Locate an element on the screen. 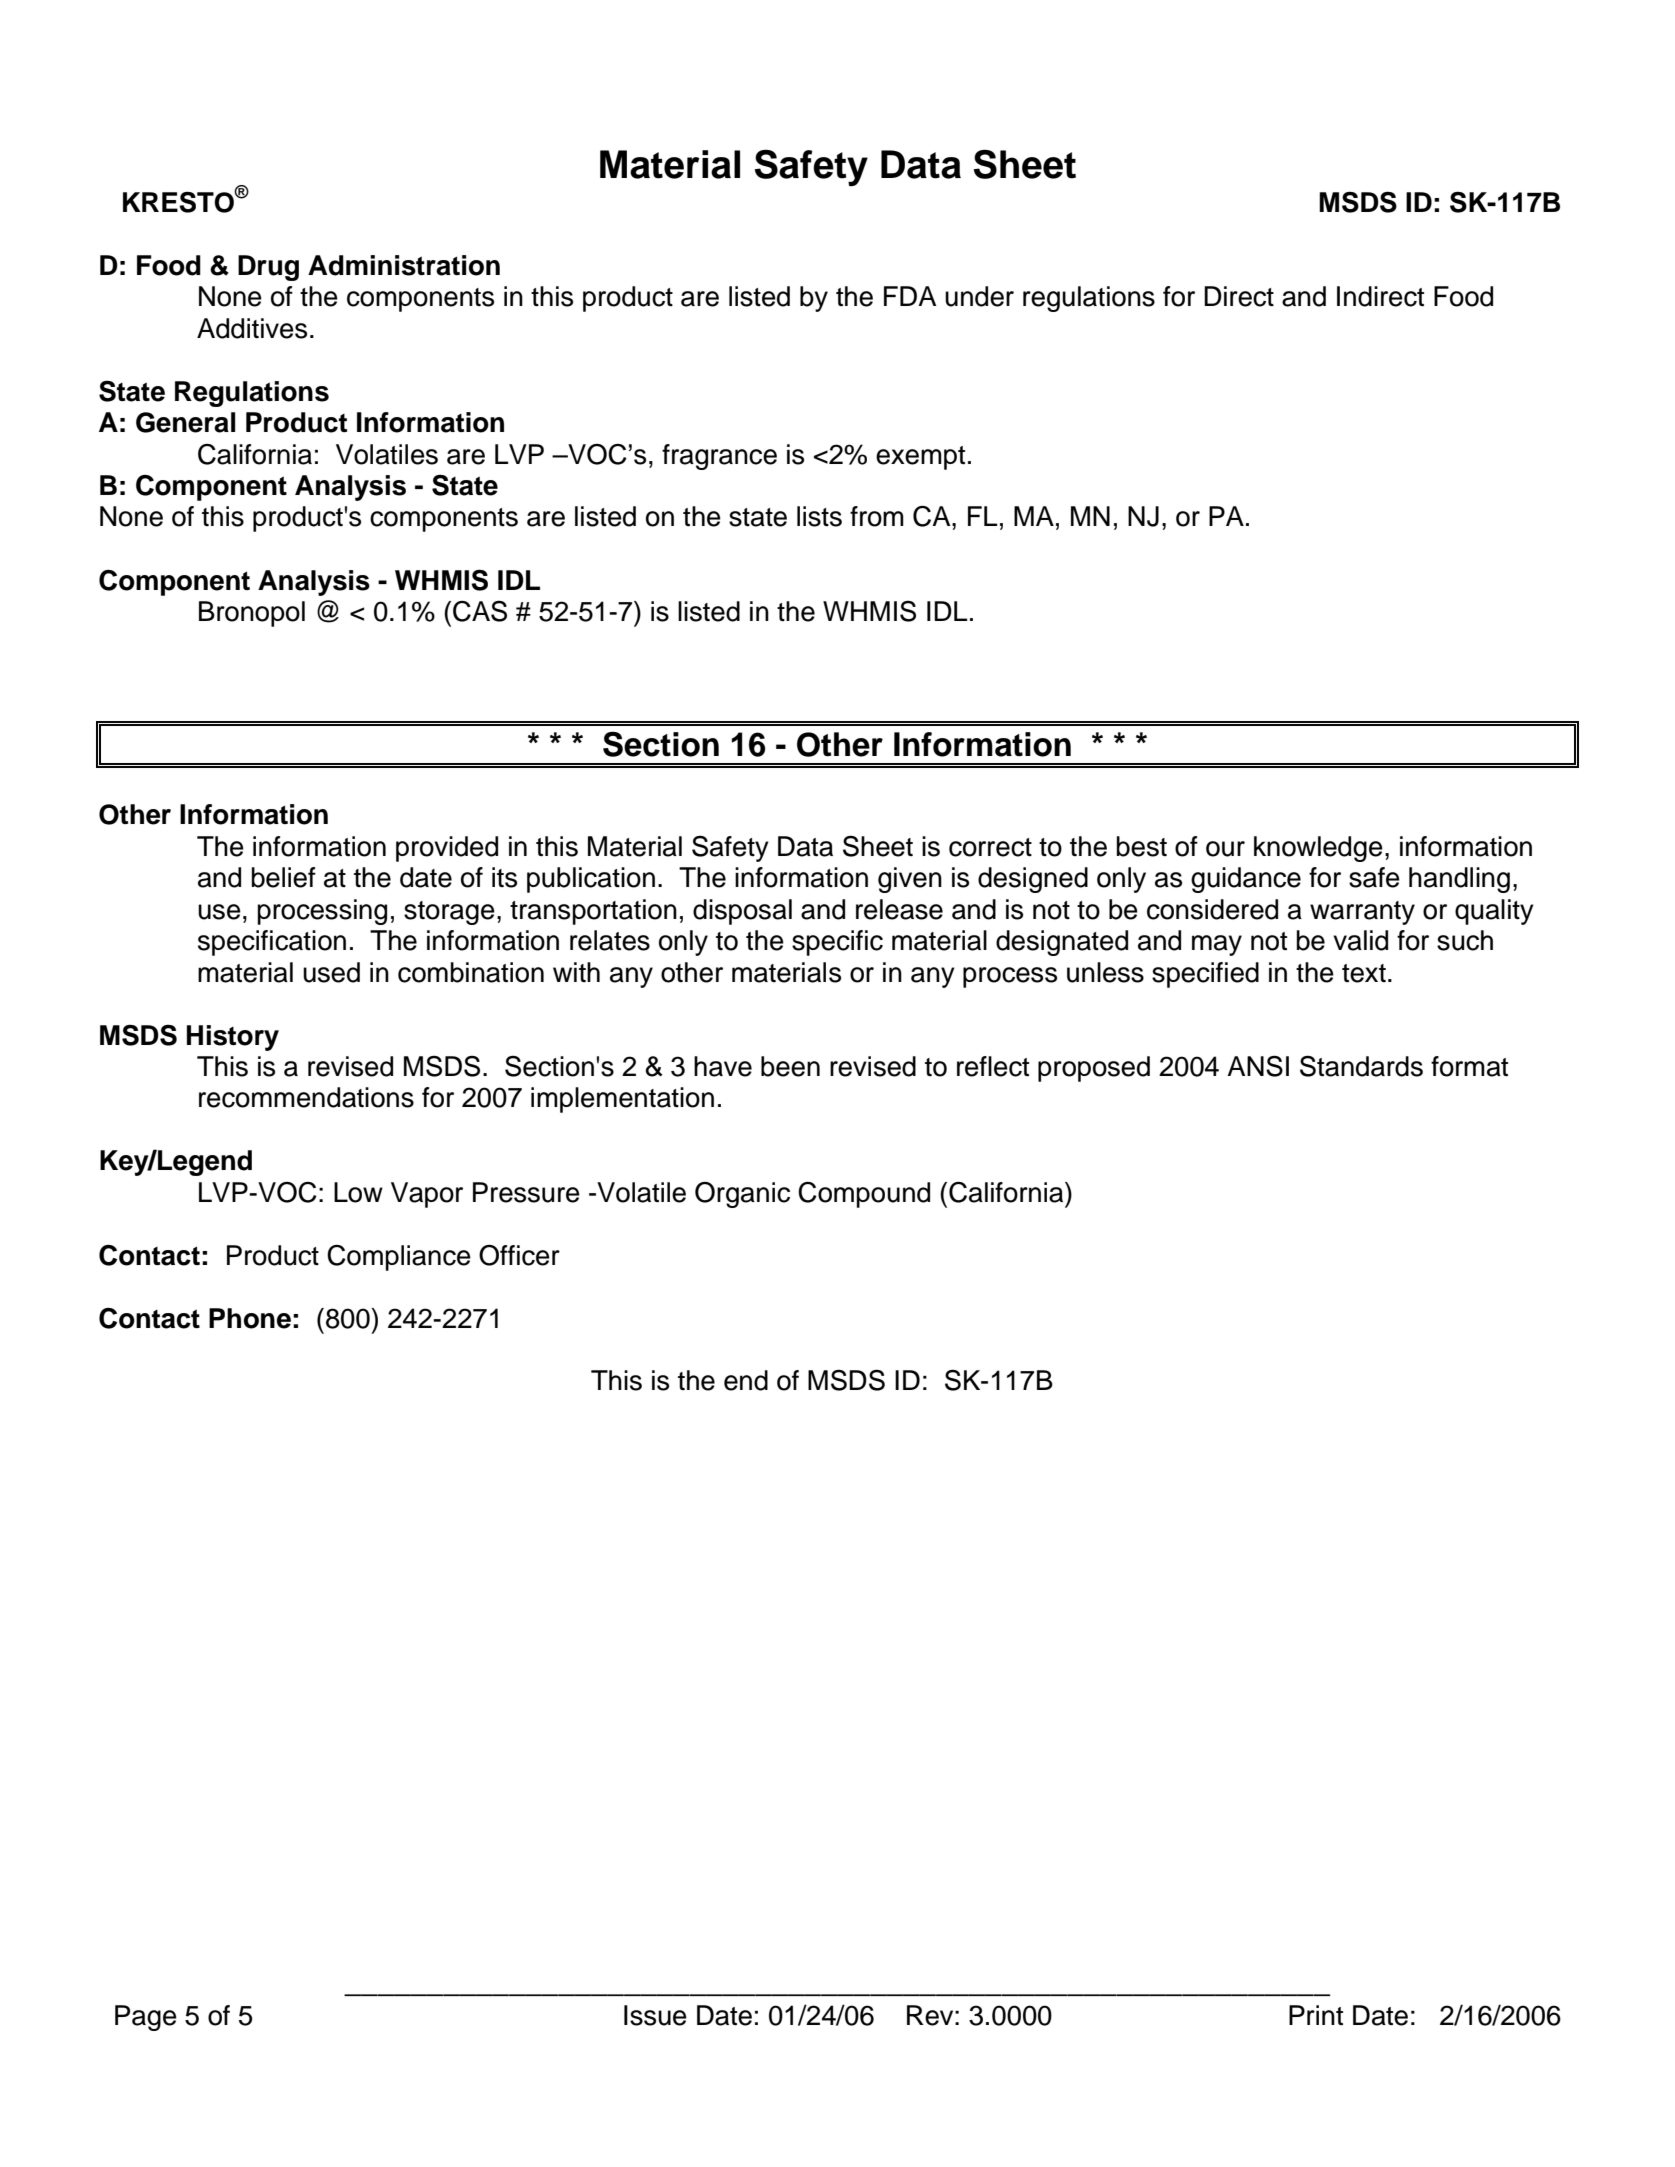 This screenshot has height=2167, width=1675. knowledge is located at coordinates (1318, 849).
